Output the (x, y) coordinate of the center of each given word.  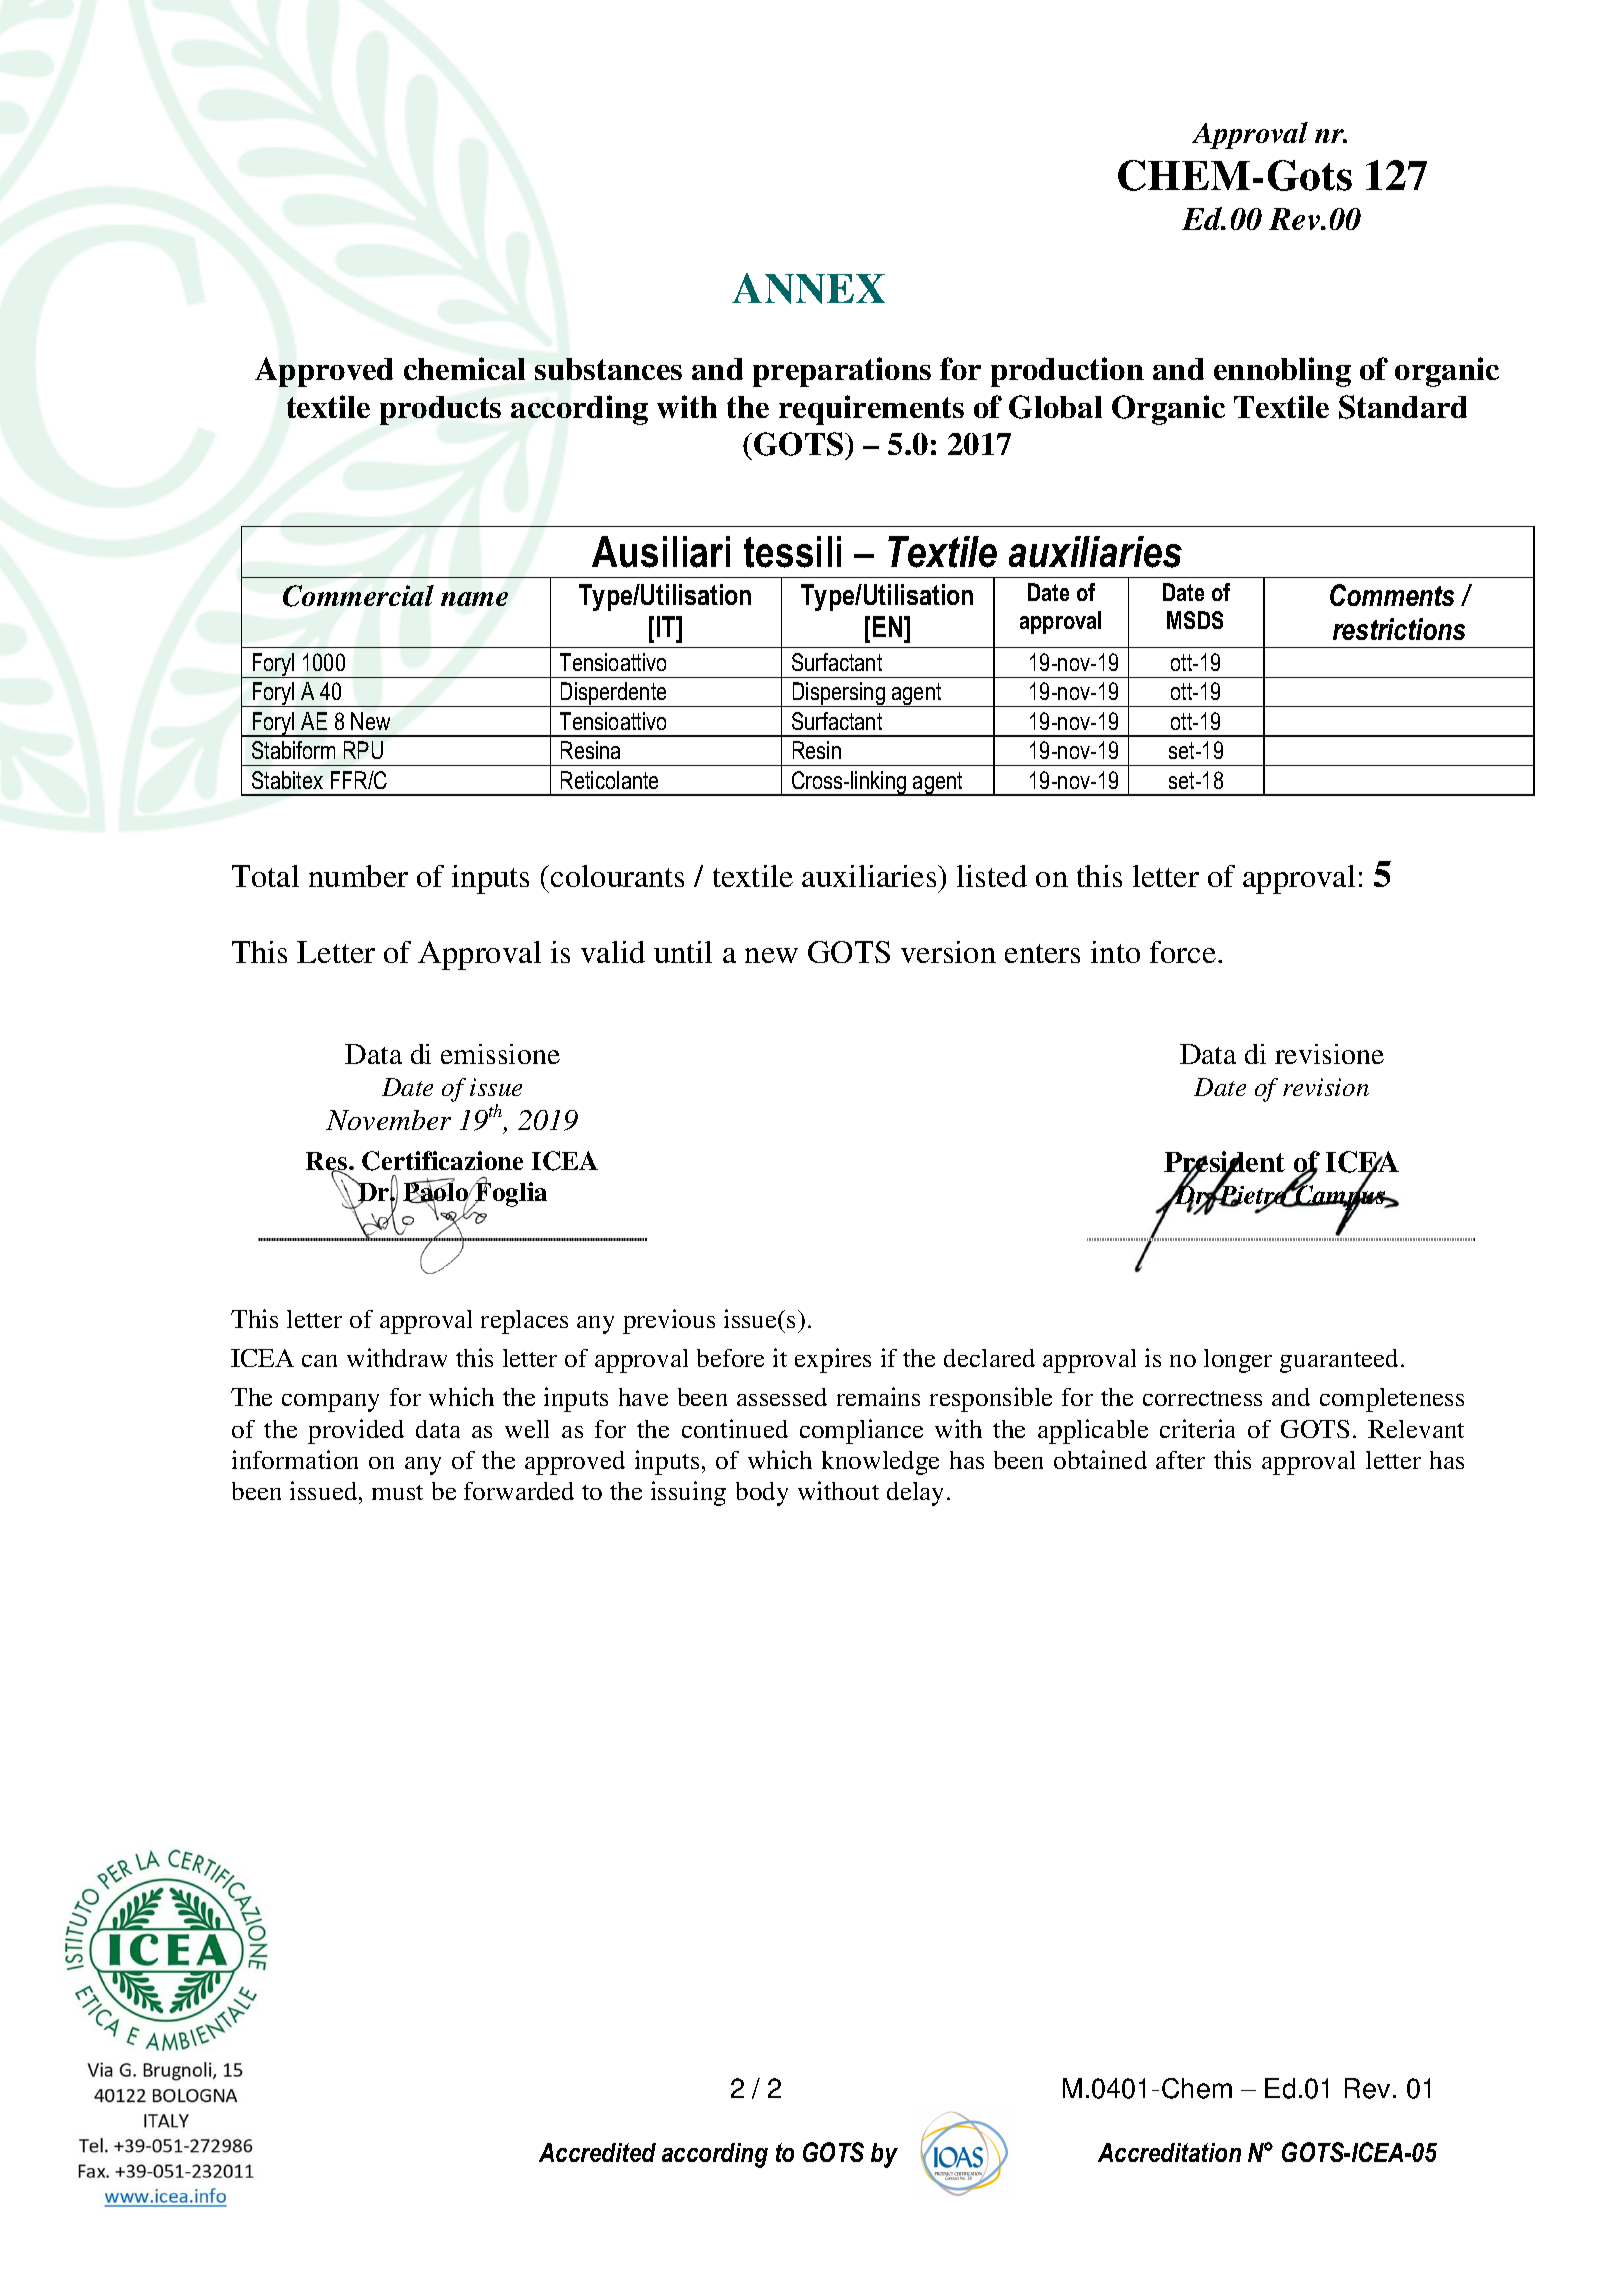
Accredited (597, 2152)
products (440, 410)
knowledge (880, 1463)
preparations (842, 372)
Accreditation (1169, 2152)
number (358, 876)
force (1184, 952)
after (1180, 1460)
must (397, 1492)
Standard (1403, 407)
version (948, 952)
